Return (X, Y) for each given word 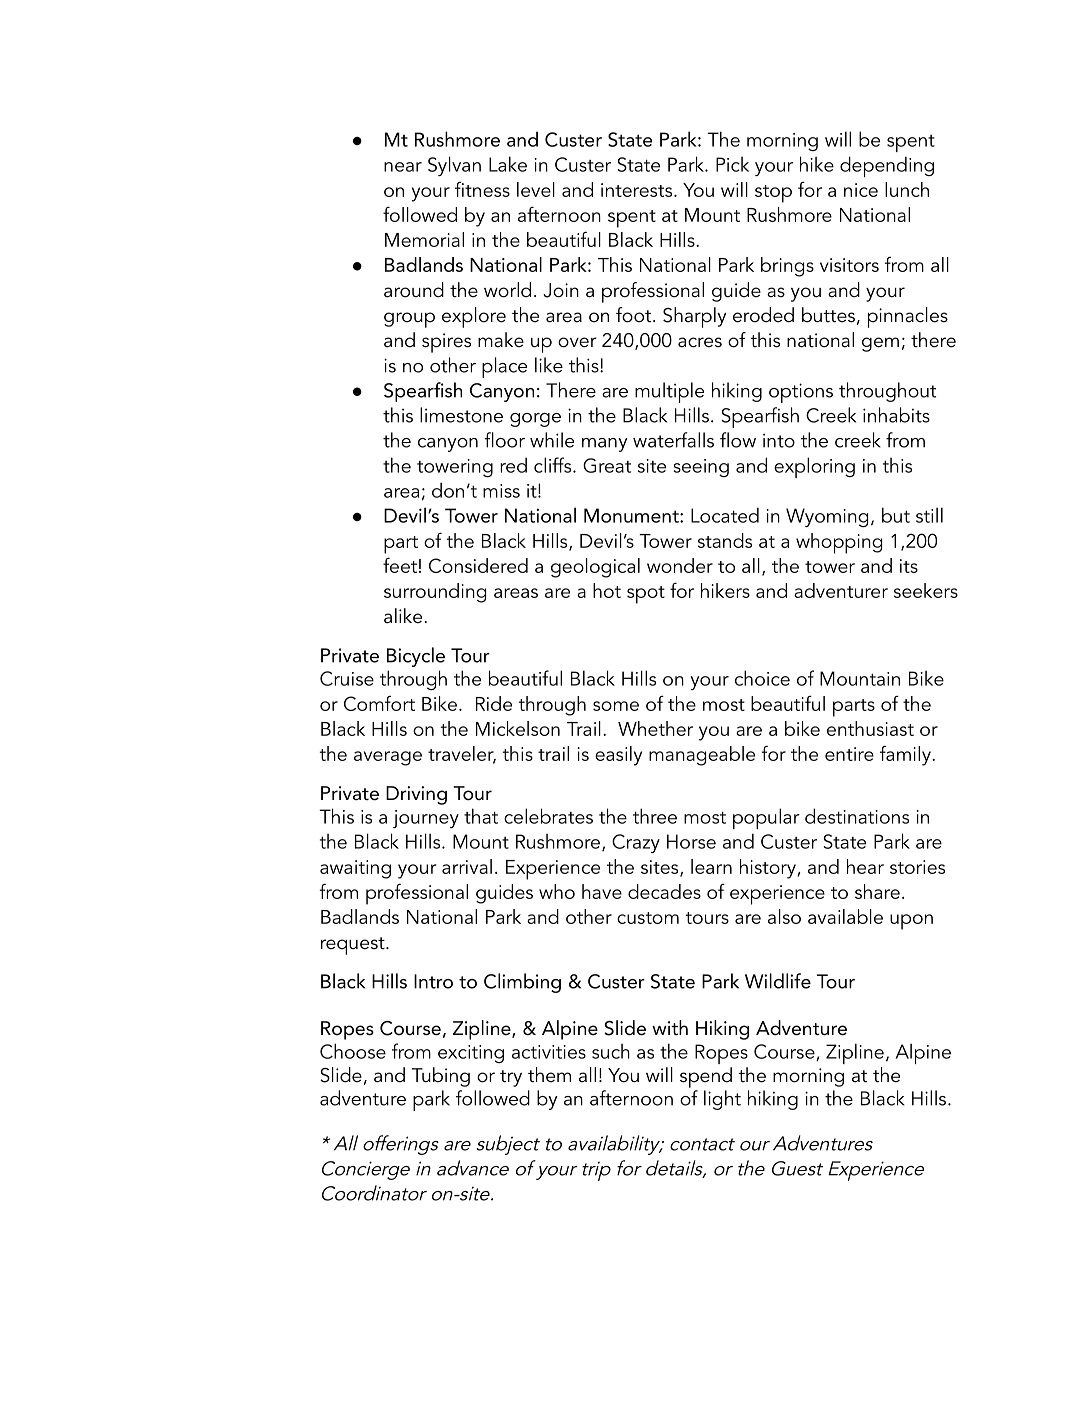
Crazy (636, 843)
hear (865, 866)
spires (446, 343)
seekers (926, 590)
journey (426, 819)
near (403, 167)
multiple (669, 392)
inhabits (896, 415)
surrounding (435, 593)
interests (638, 190)
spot (646, 595)
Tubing (441, 1077)
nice (861, 190)
